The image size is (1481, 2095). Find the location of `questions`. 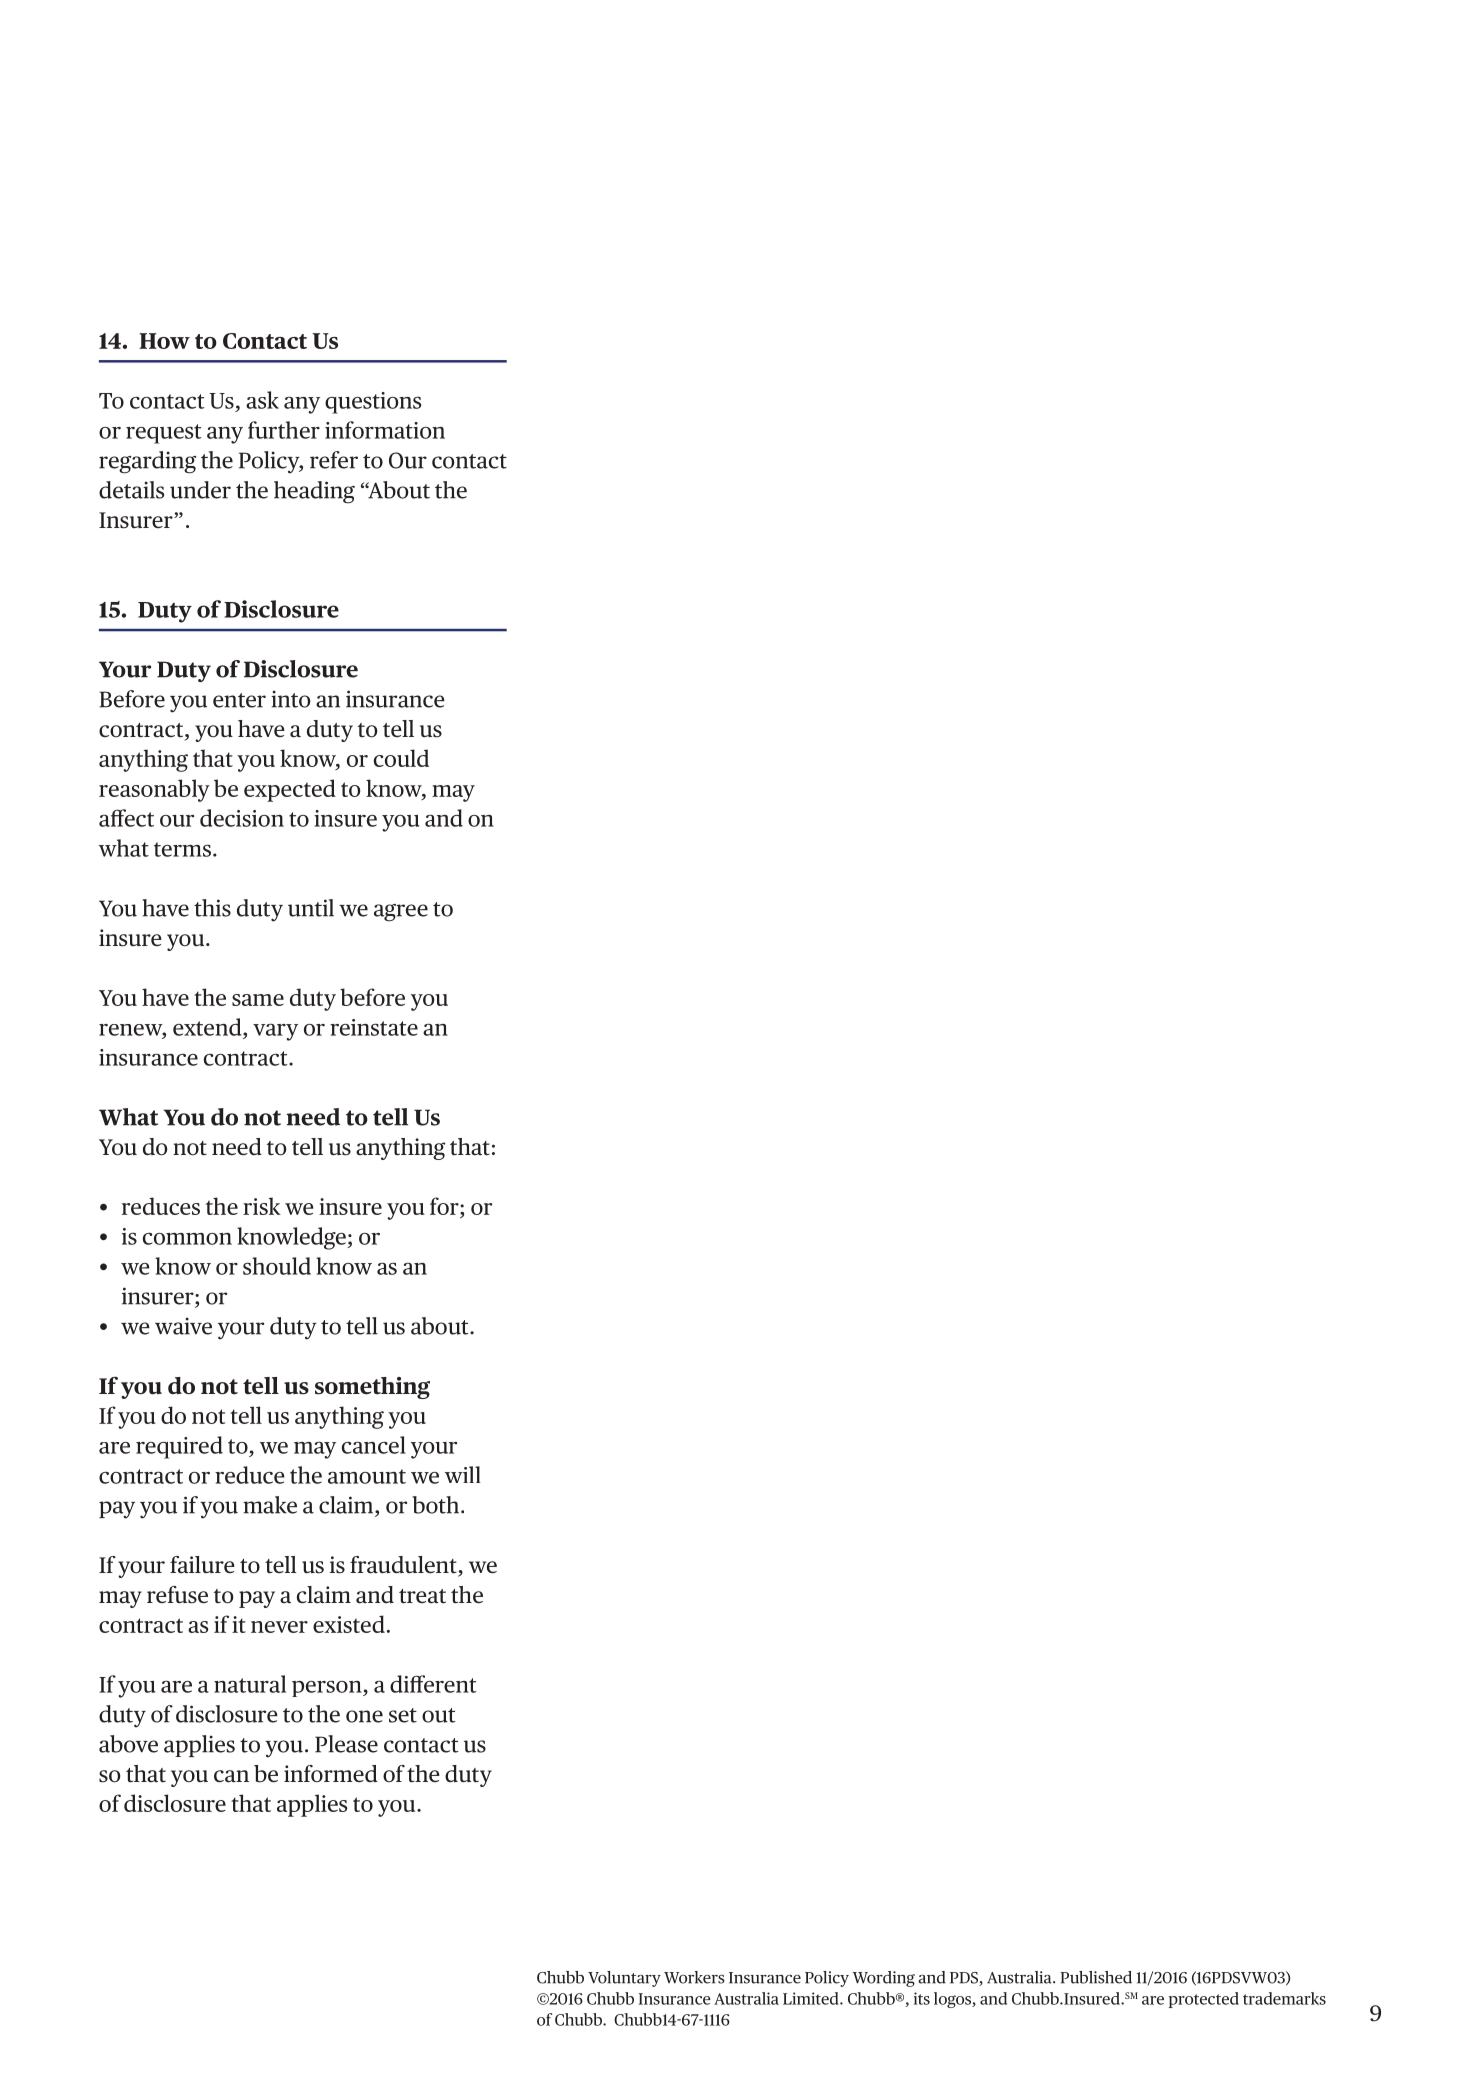

questions is located at coordinates (373, 403).
